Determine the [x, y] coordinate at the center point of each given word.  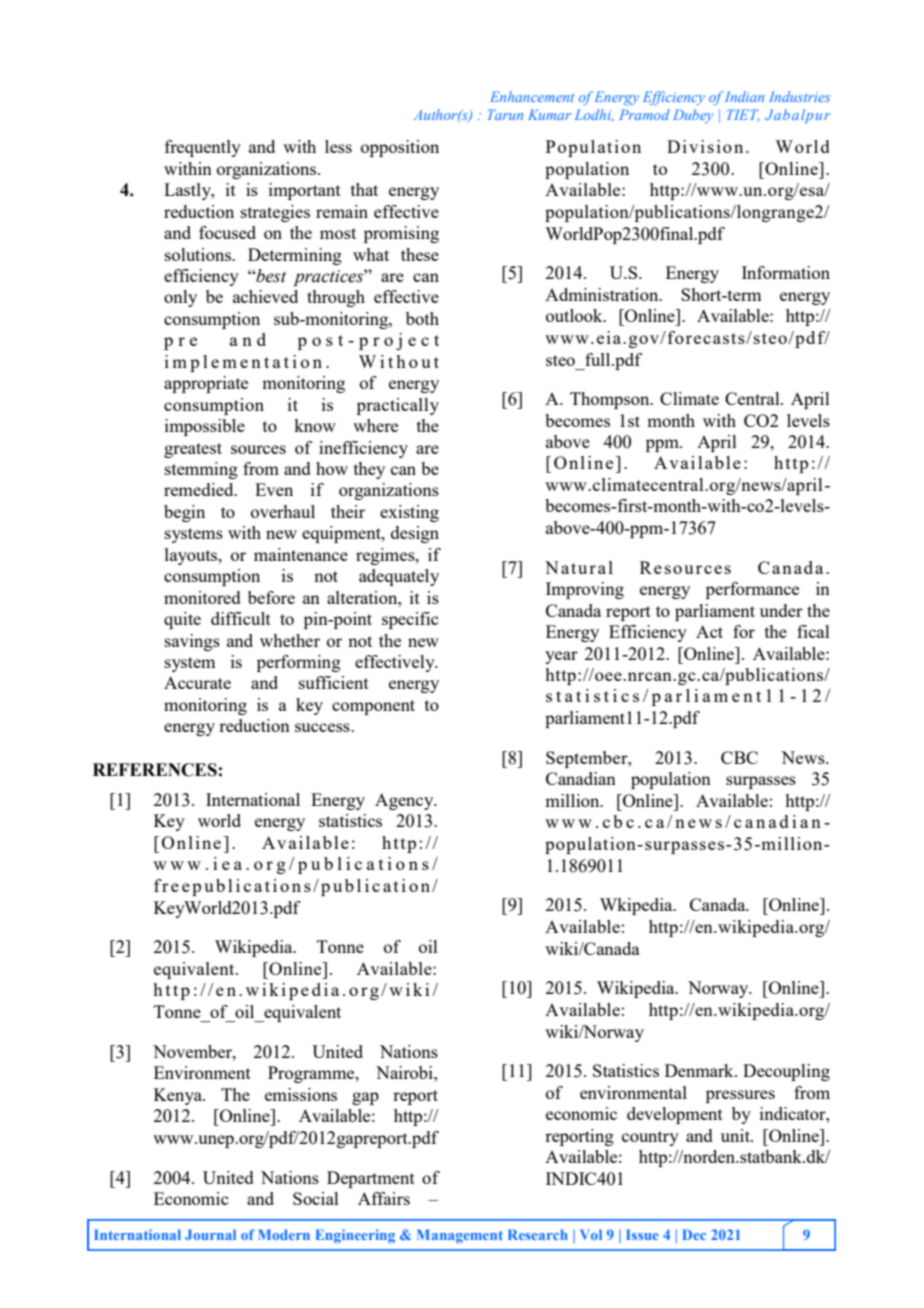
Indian [744, 96]
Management [460, 1236]
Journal [210, 1234]
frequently [203, 148]
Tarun [505, 114]
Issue [642, 1234]
